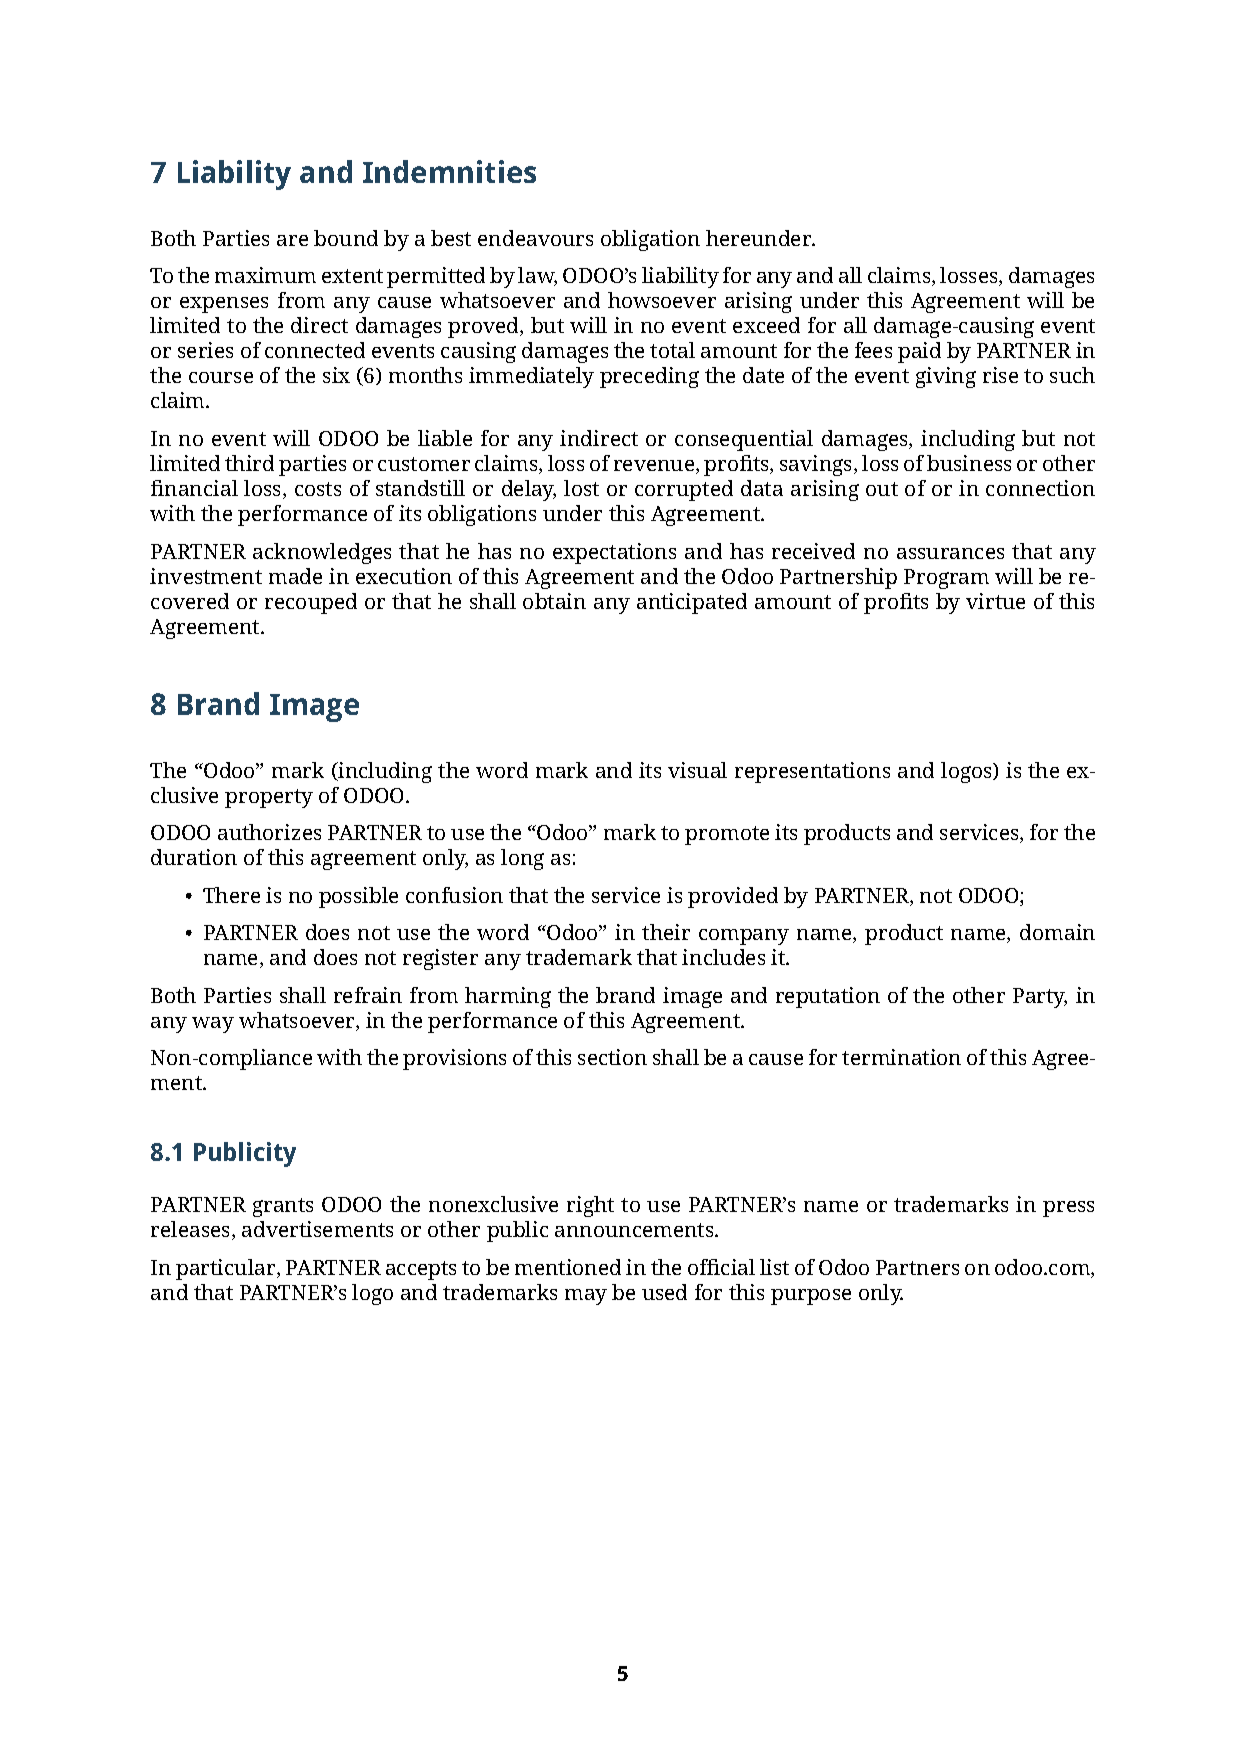 This document has width=1247, height=1763. I want to click on paid, so click(919, 352).
